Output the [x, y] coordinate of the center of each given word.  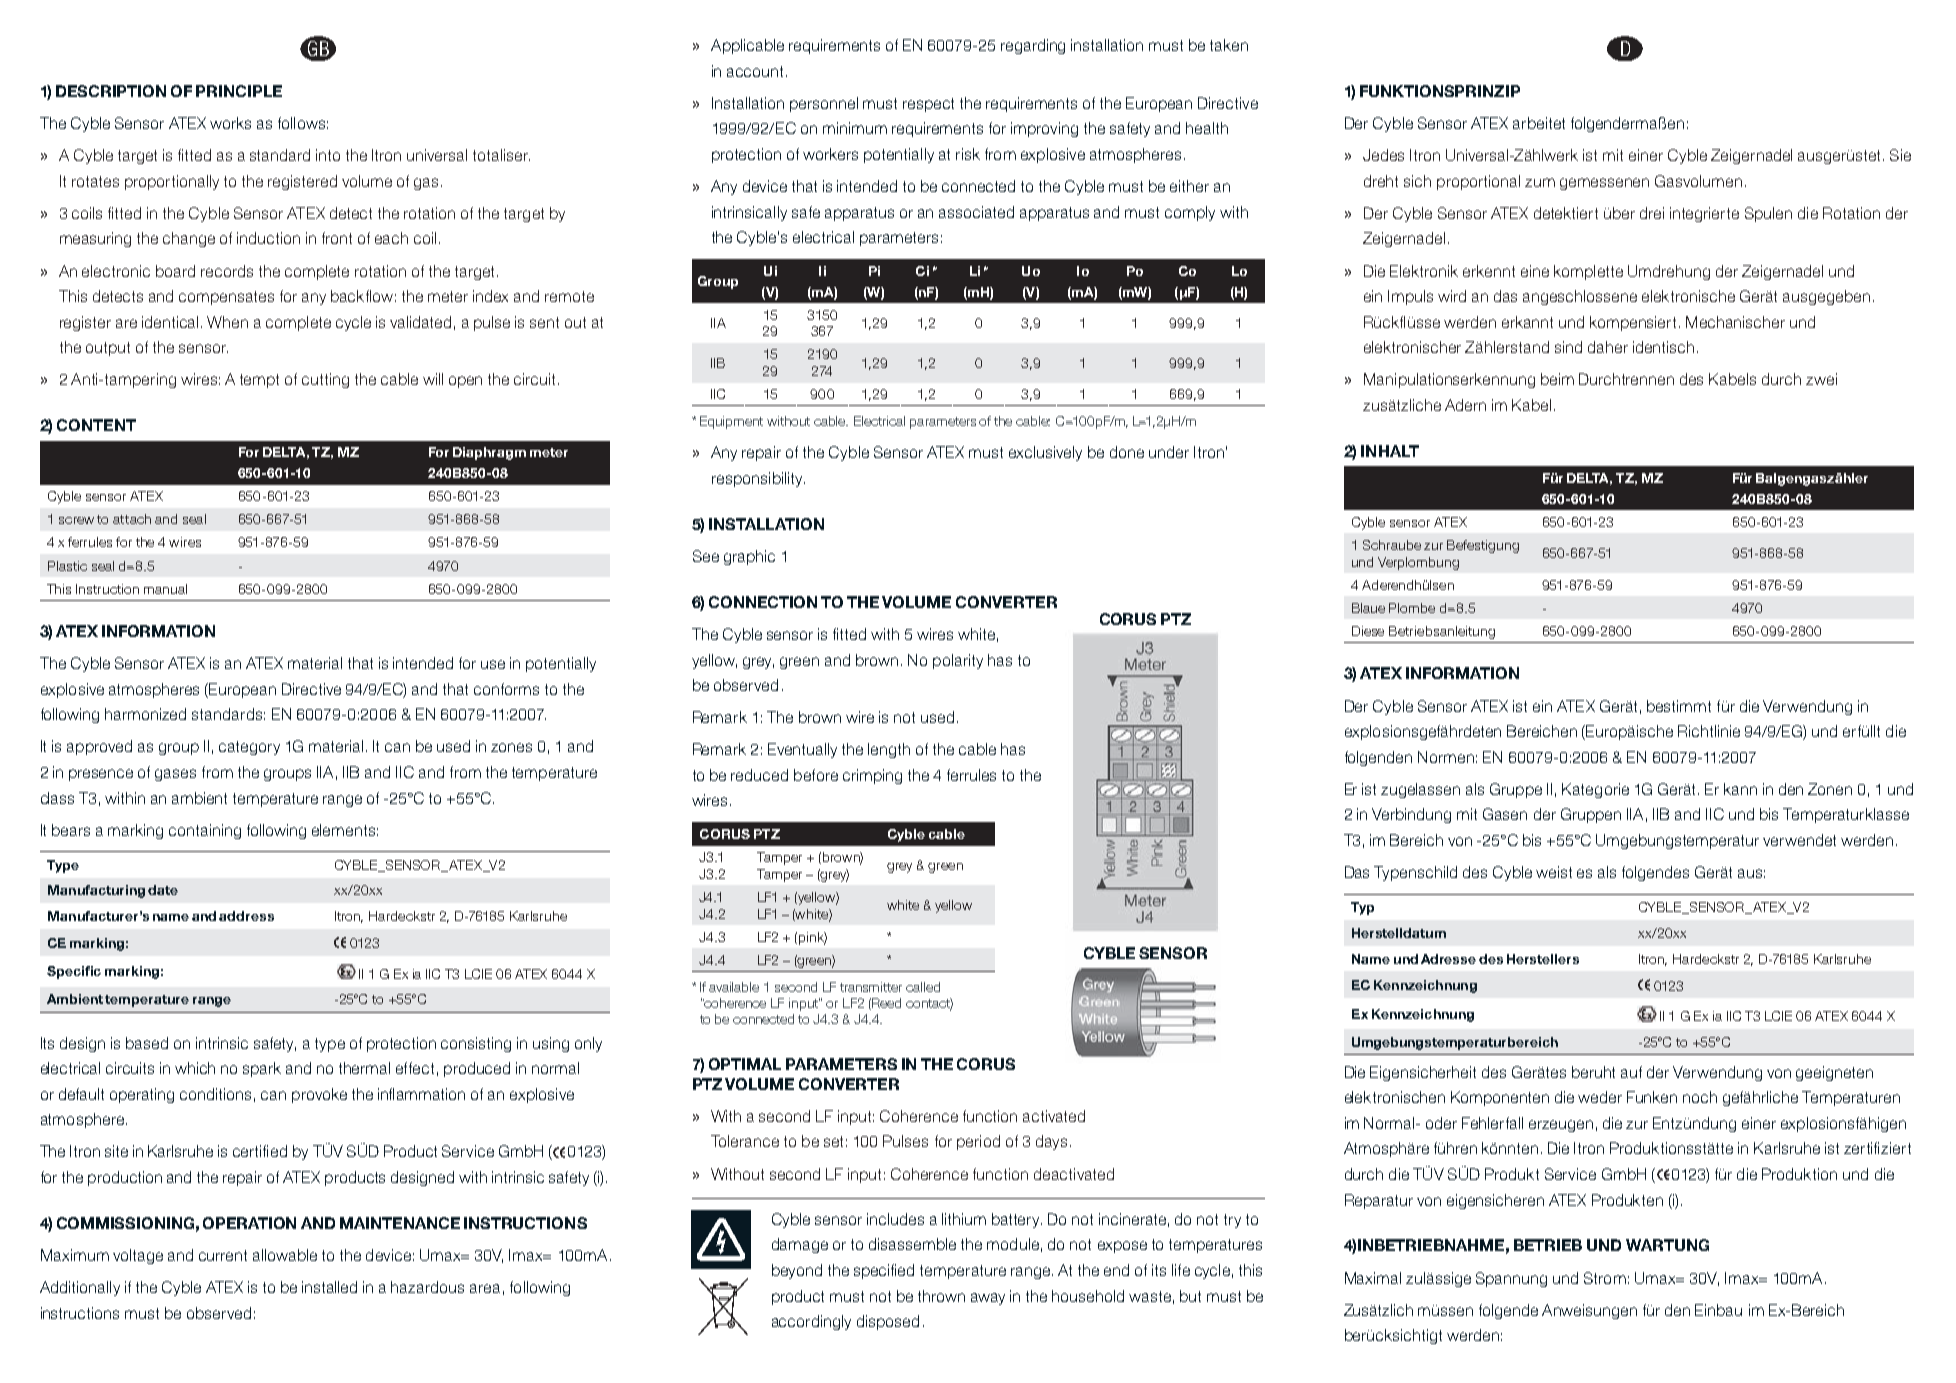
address [246, 916]
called [923, 987]
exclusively [1045, 453]
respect [928, 105]
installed [329, 1287]
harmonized [145, 714]
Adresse [1448, 959]
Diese [1368, 631]
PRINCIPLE [239, 91]
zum [1540, 182]
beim [1557, 379]
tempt [259, 381]
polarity [958, 661]
